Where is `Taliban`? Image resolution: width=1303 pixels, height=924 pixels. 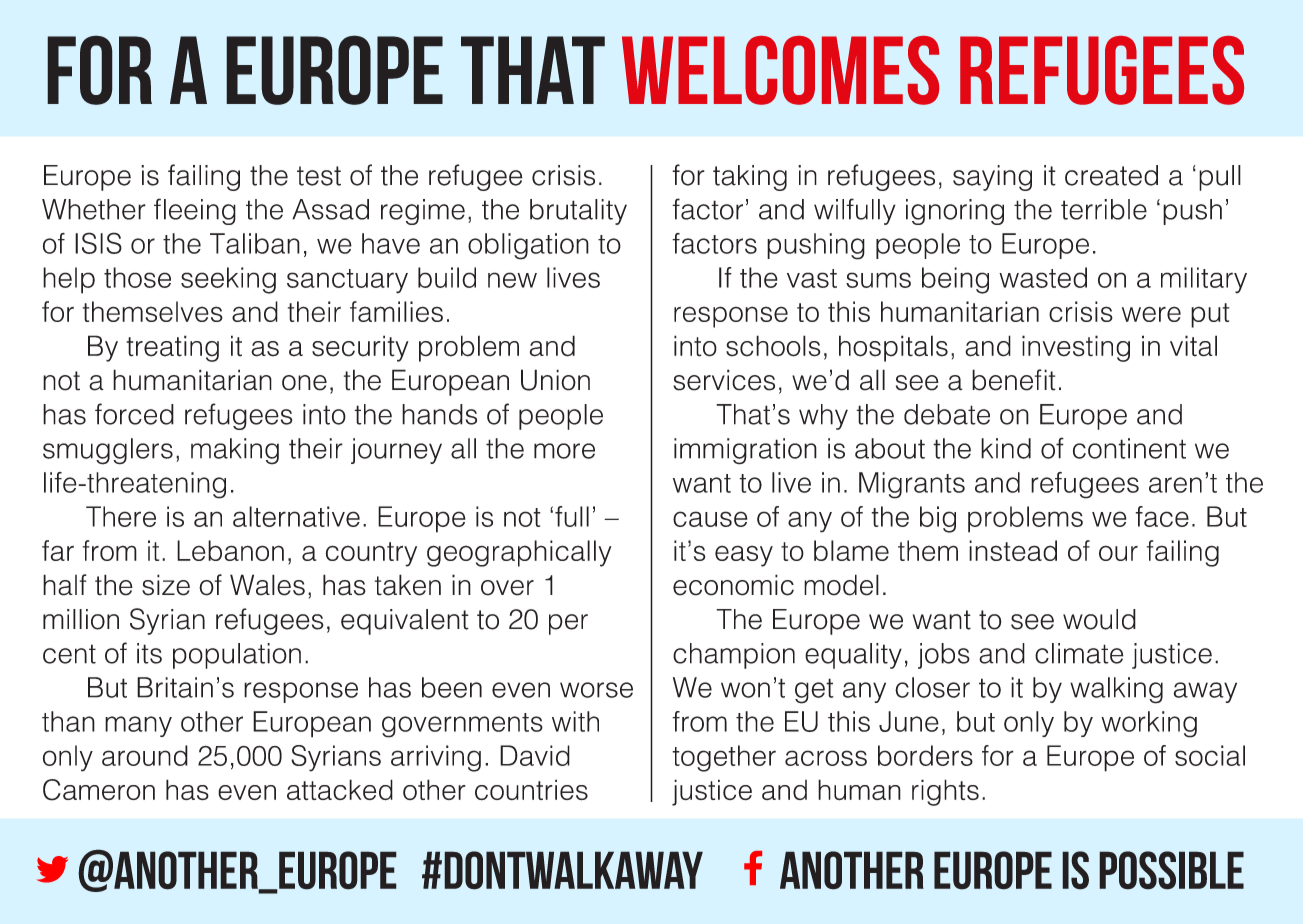
Taliban is located at coordinates (255, 243).
